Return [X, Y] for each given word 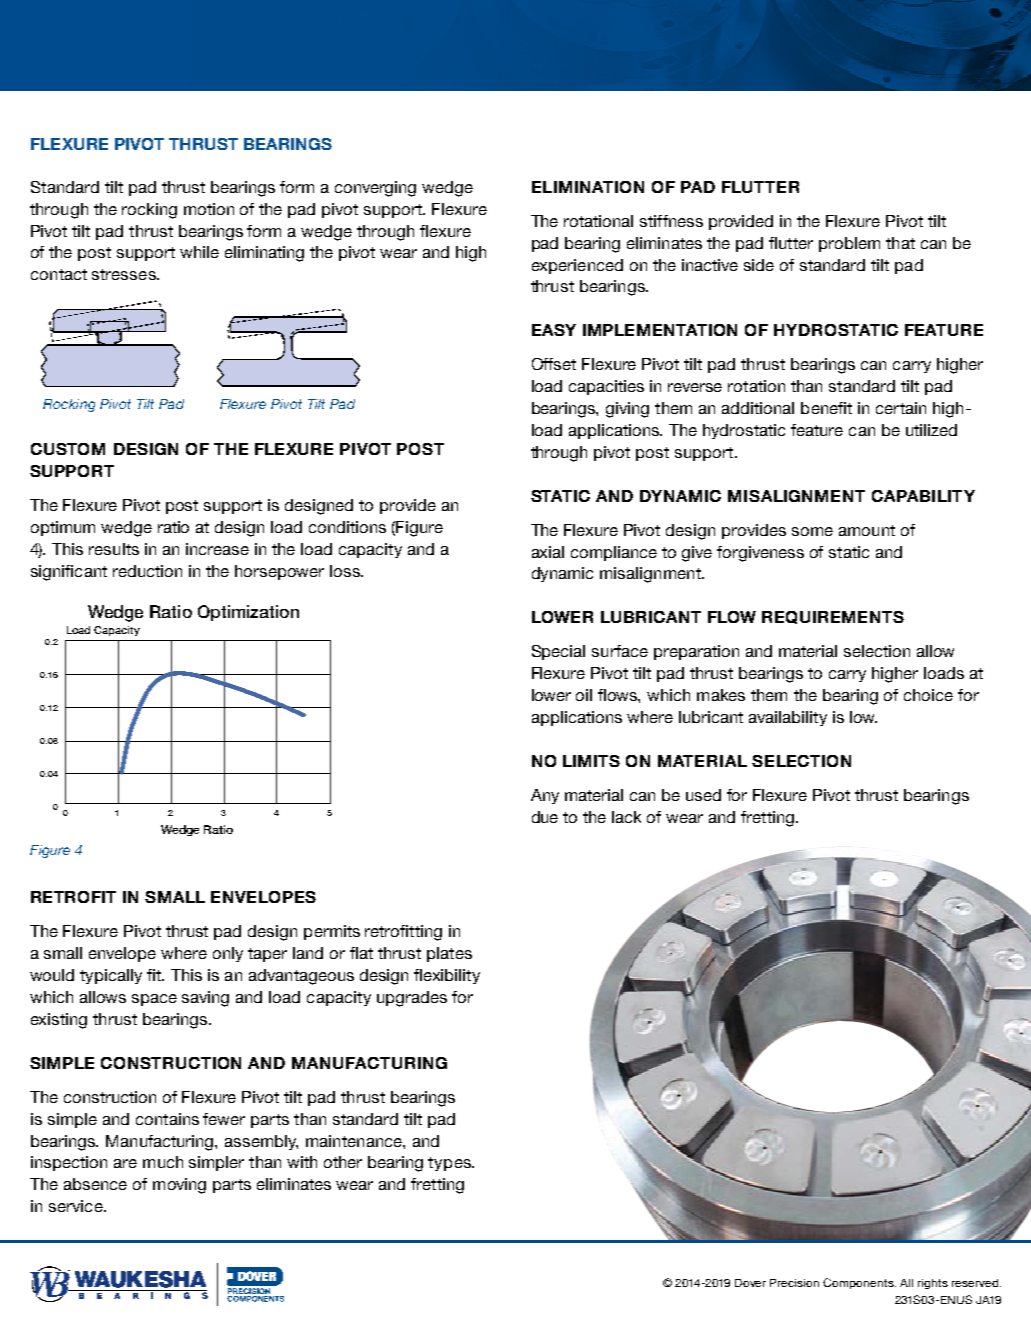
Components [859, 1283]
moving [179, 1186]
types [450, 1164]
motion [209, 209]
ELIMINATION [588, 187]
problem [849, 244]
